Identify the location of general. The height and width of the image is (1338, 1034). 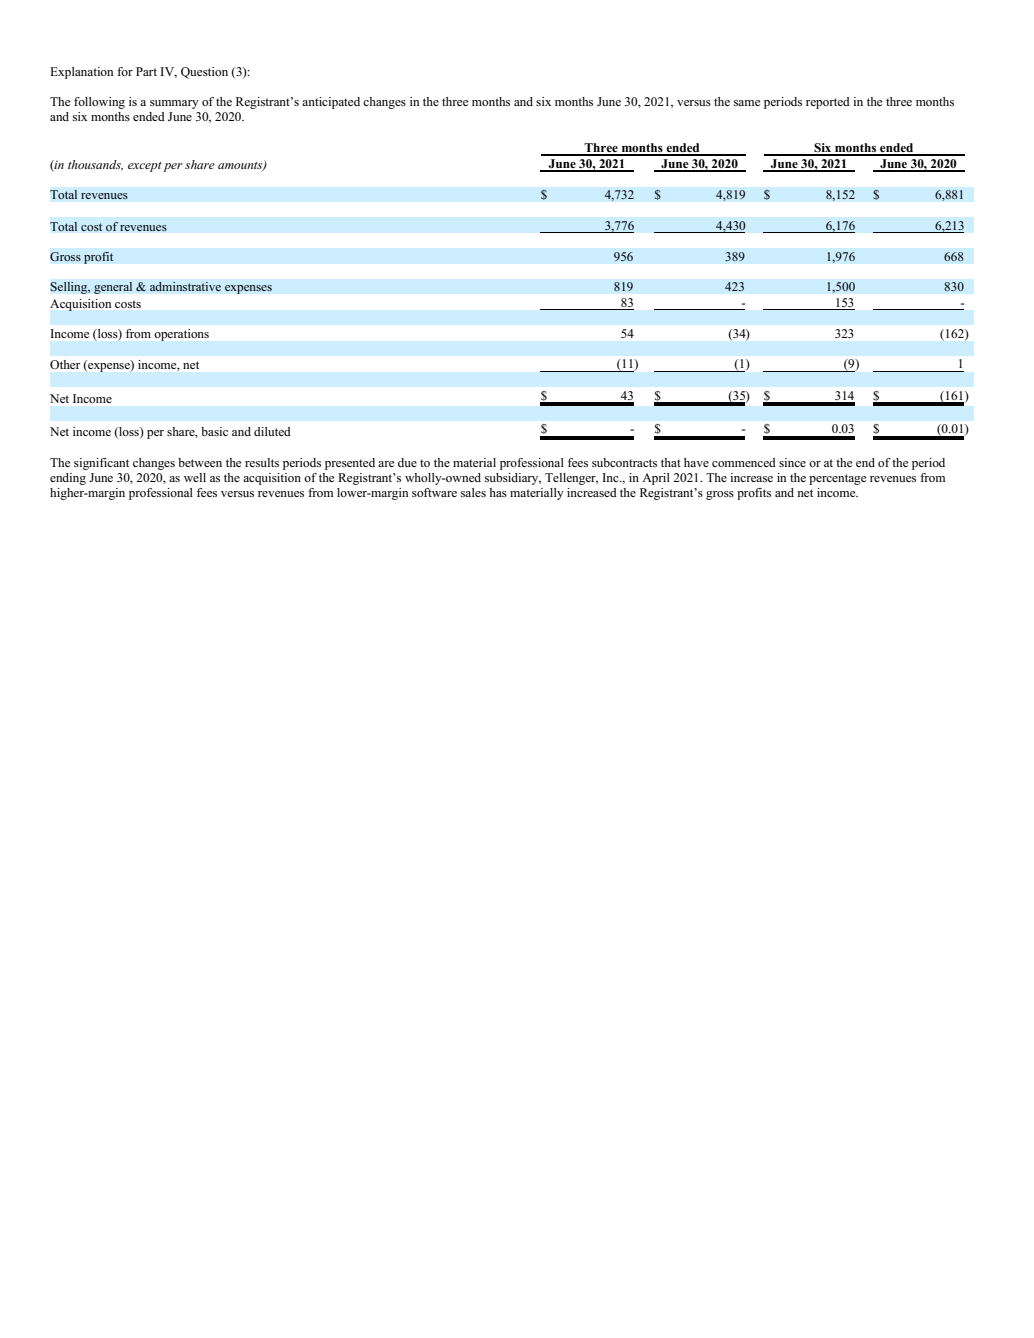
(113, 288).
